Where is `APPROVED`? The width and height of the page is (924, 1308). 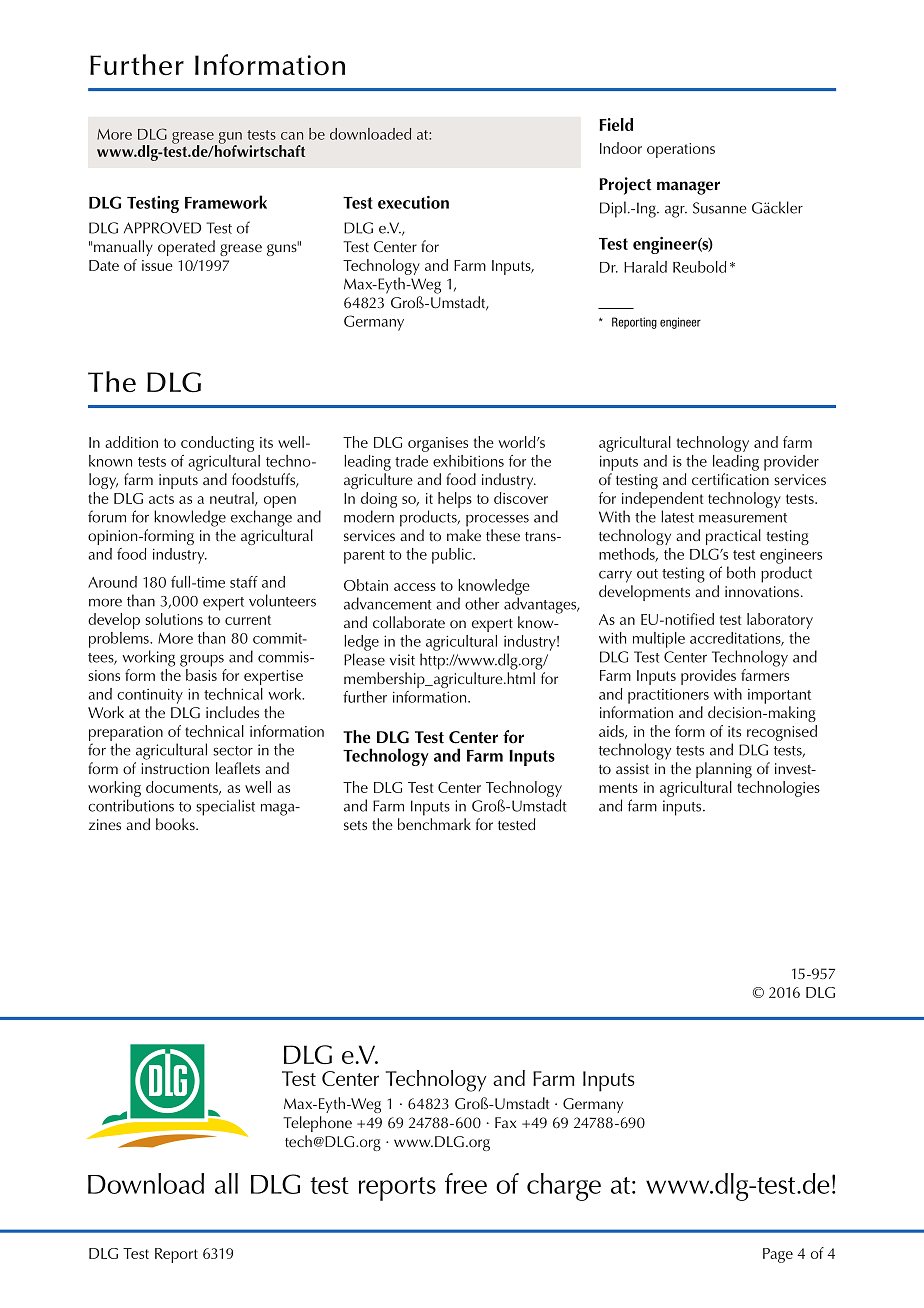
APPROVED is located at coordinates (162, 228).
